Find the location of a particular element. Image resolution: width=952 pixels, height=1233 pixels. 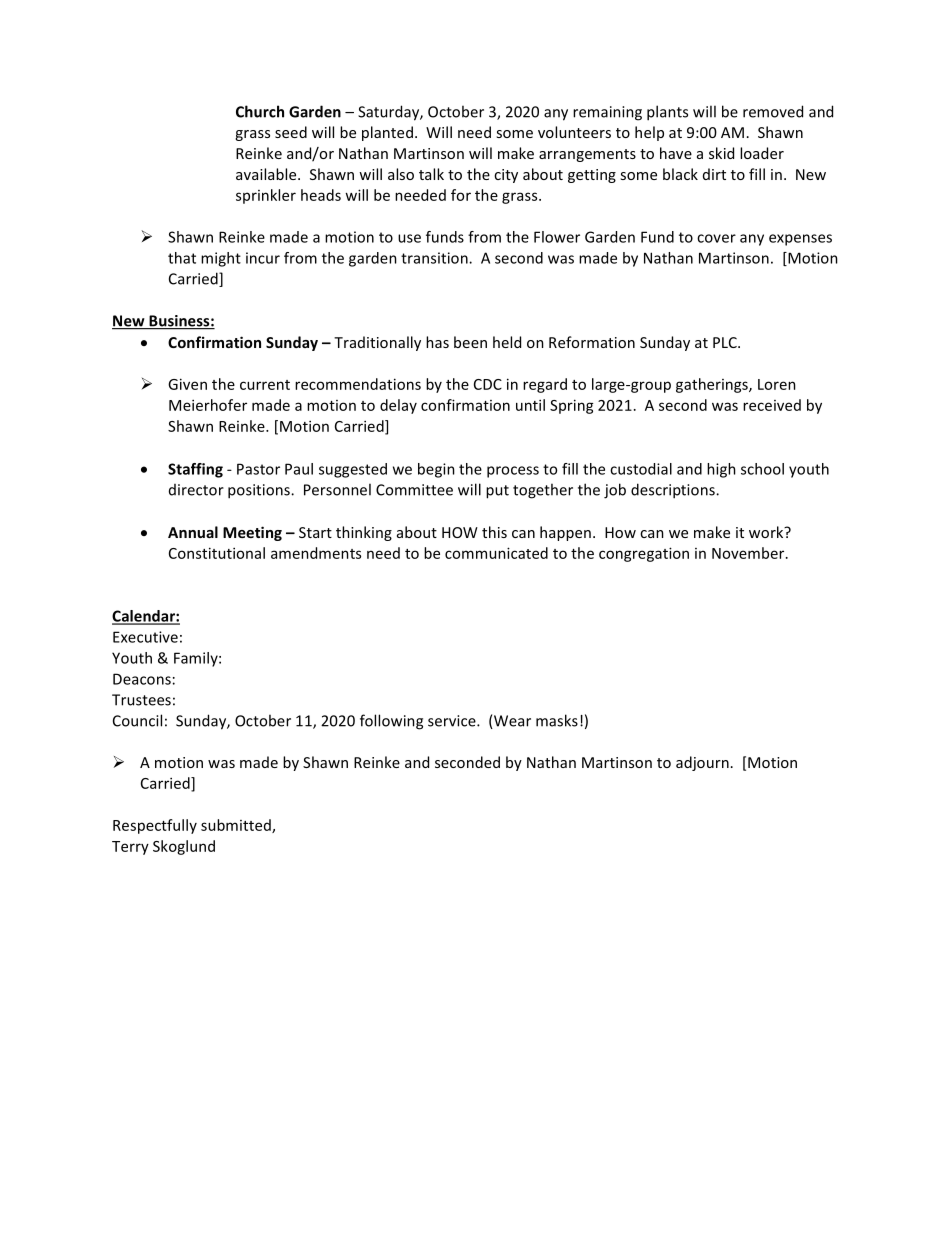

November is located at coordinates (749, 553).
